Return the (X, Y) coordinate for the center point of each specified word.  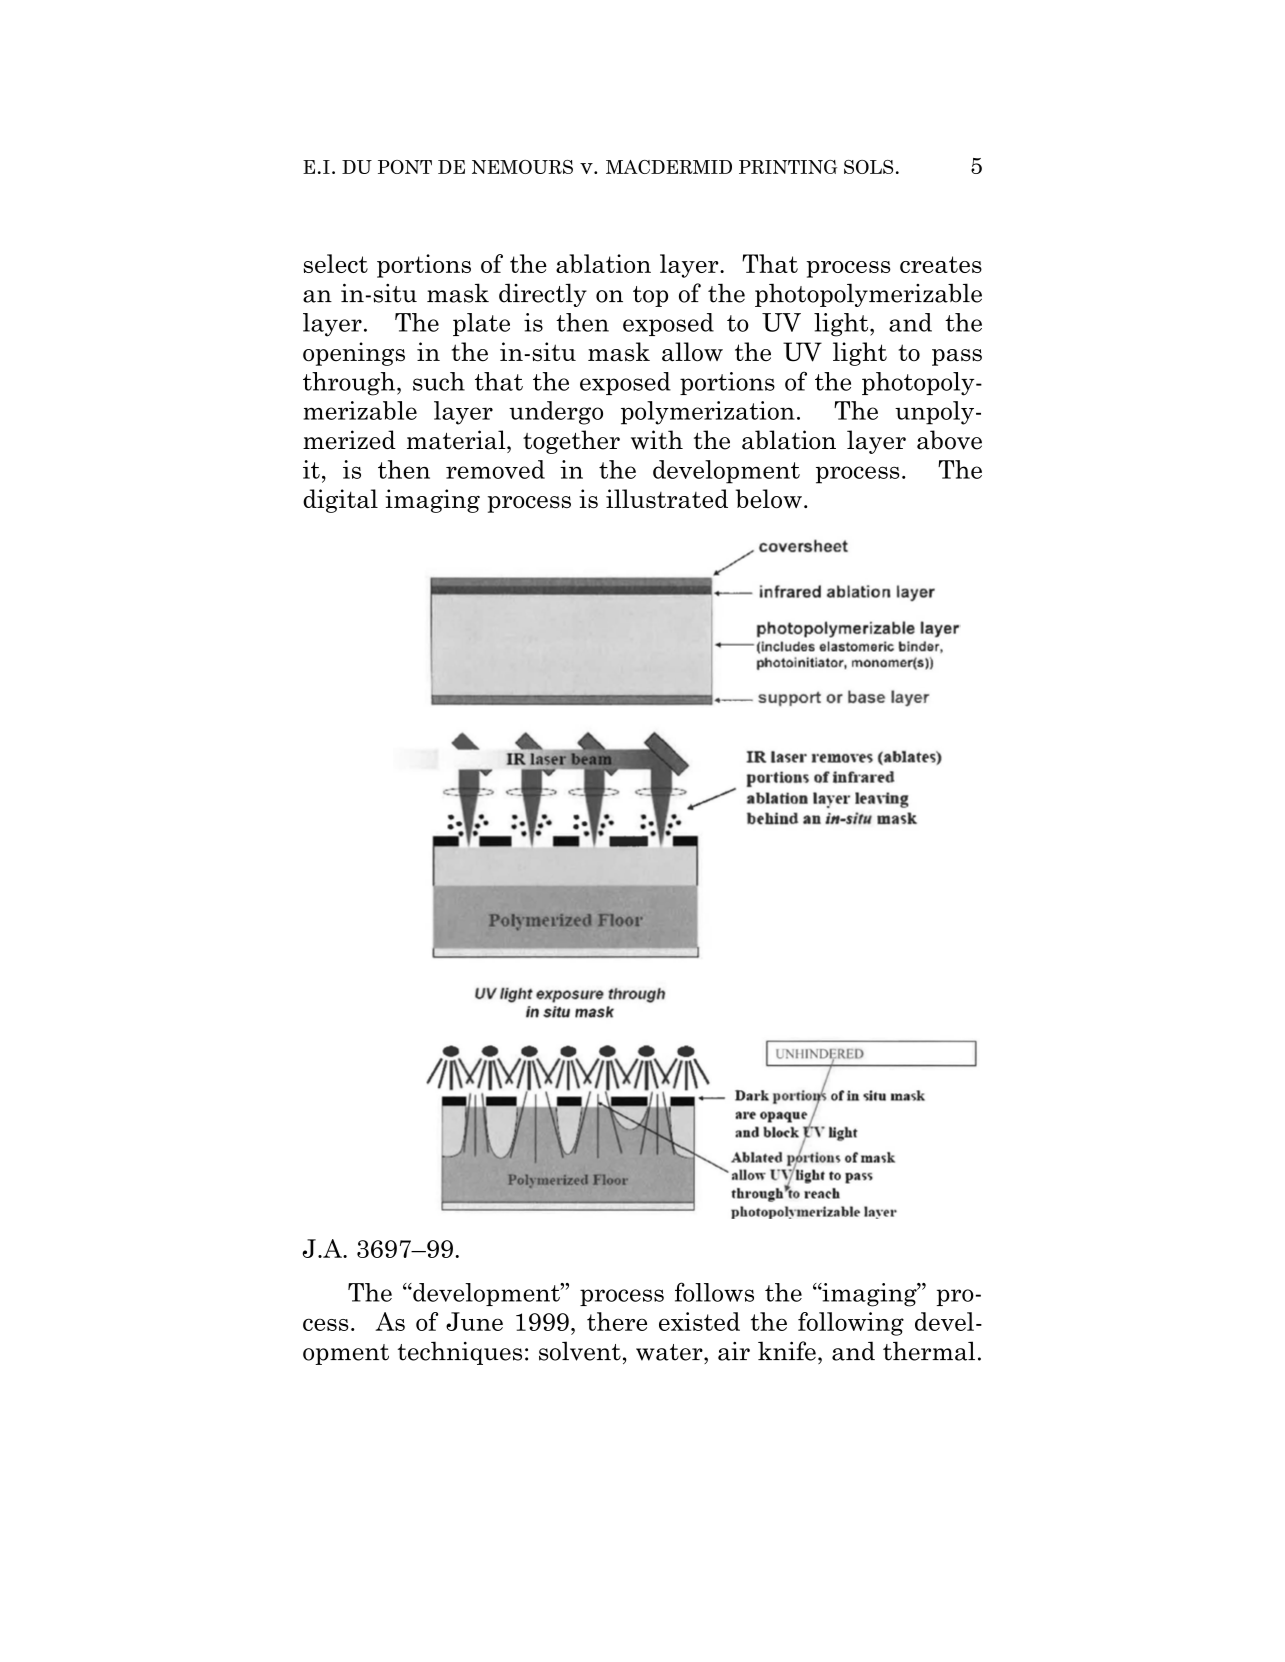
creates (941, 264)
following (851, 1324)
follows (714, 1292)
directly (543, 295)
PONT (405, 167)
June (474, 1321)
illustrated (667, 499)
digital (340, 501)
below (769, 499)
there (617, 1321)
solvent (580, 1351)
